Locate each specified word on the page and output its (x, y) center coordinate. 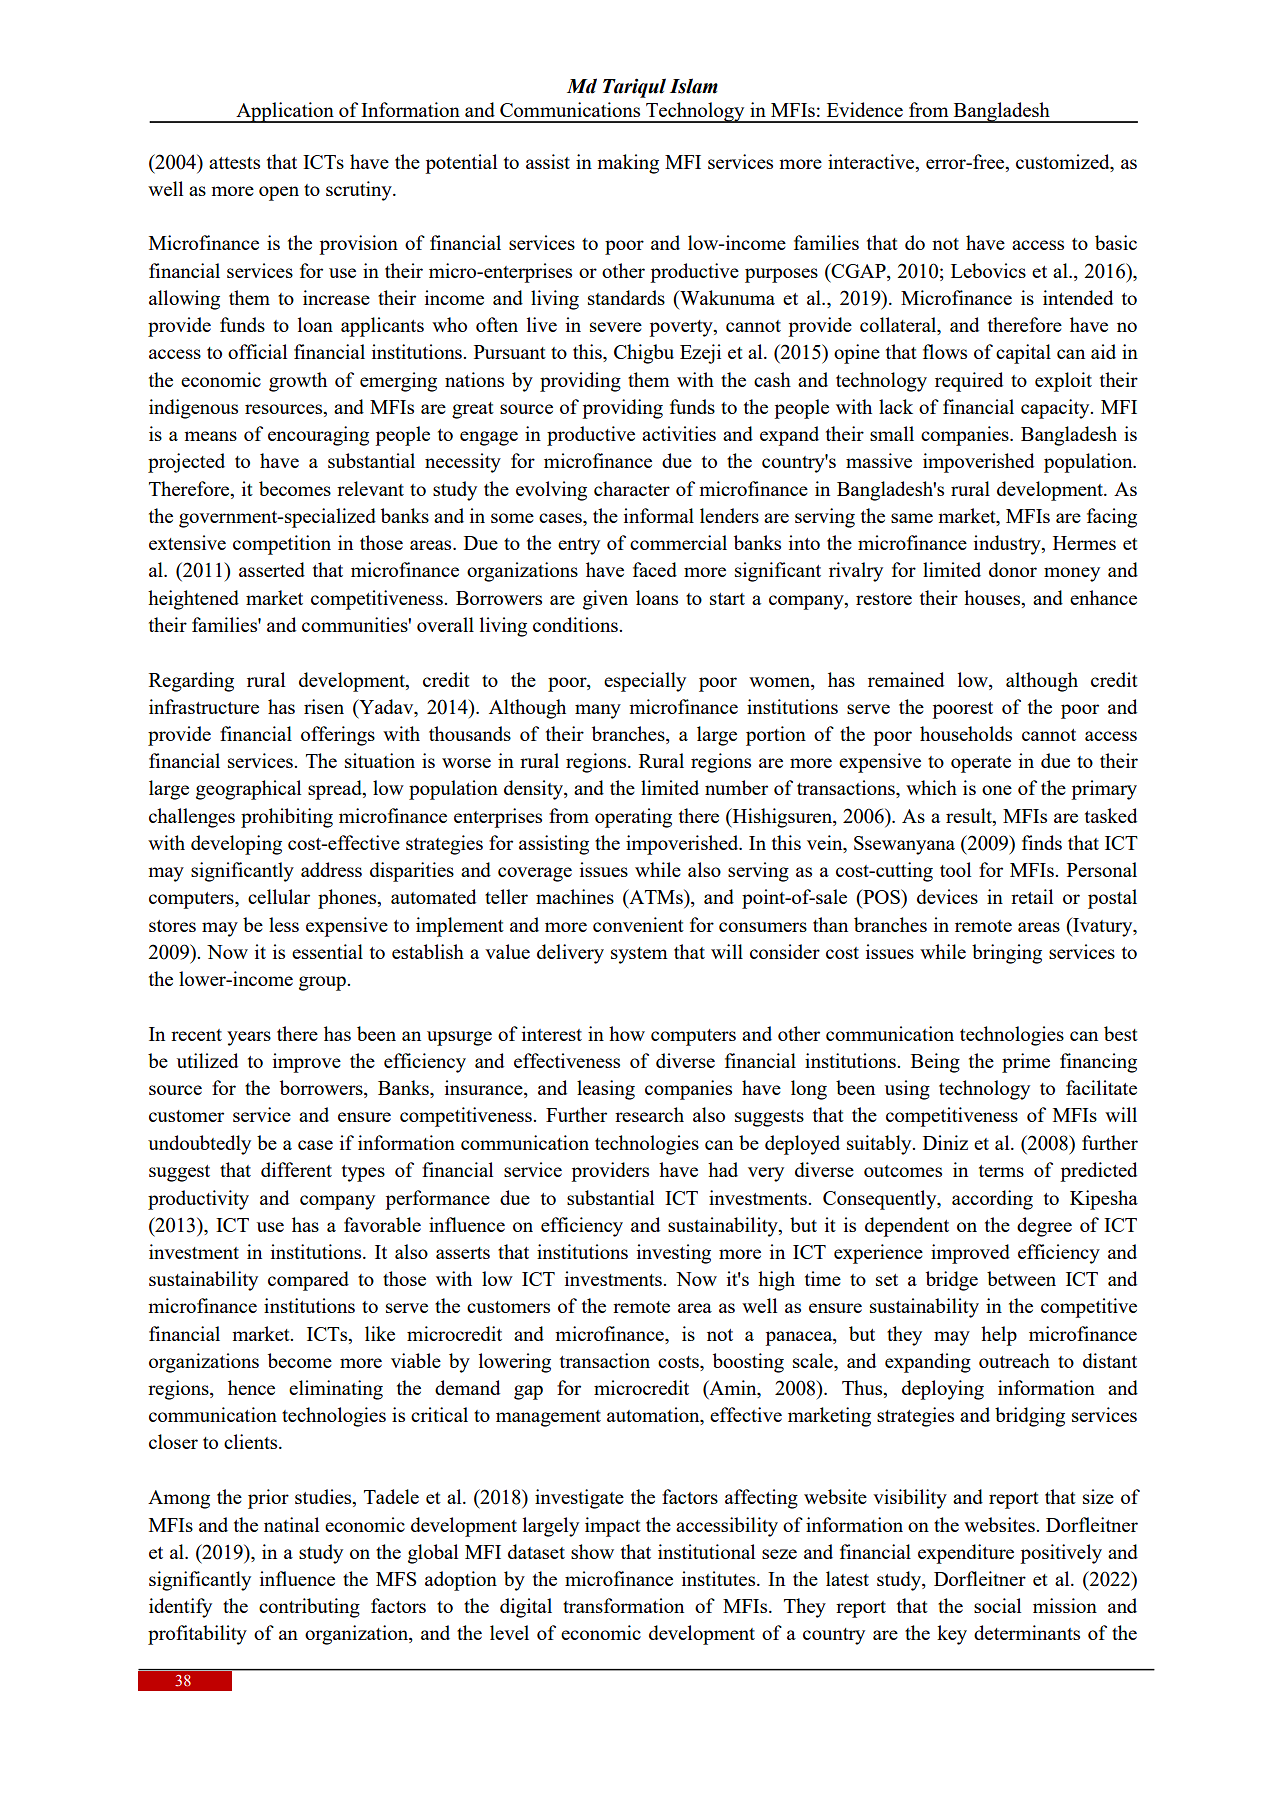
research (649, 1114)
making (628, 164)
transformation (623, 1605)
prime (1026, 1063)
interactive (872, 161)
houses (993, 597)
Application (285, 112)
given (605, 600)
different (296, 1169)
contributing (309, 1608)
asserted (272, 569)
